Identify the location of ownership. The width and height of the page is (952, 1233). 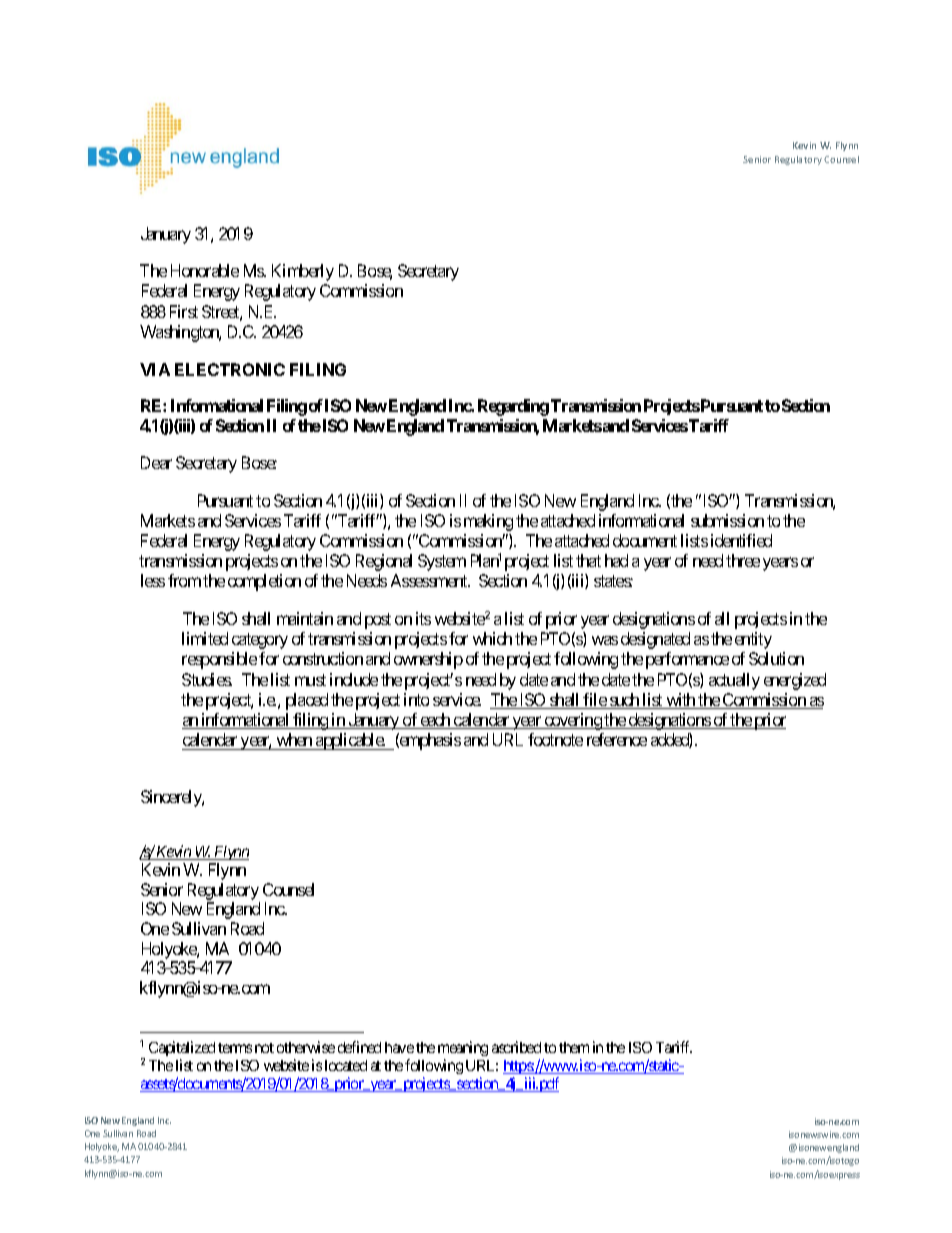
(428, 660).
